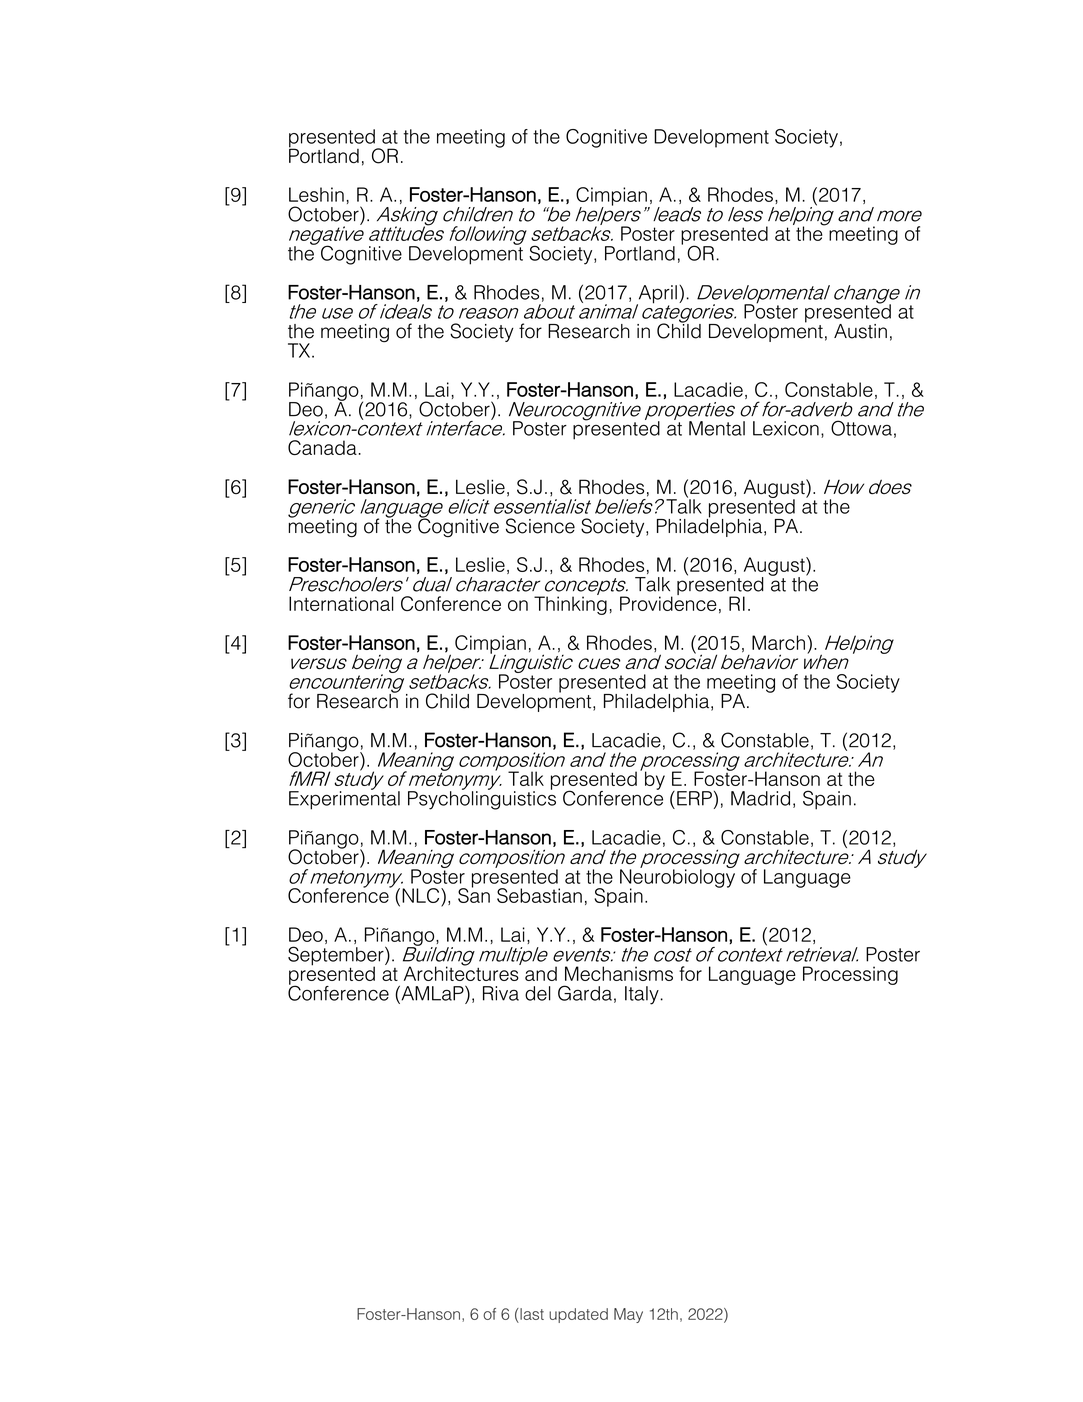 The height and width of the document is (1402, 1083). I want to click on March, so click(778, 642).
